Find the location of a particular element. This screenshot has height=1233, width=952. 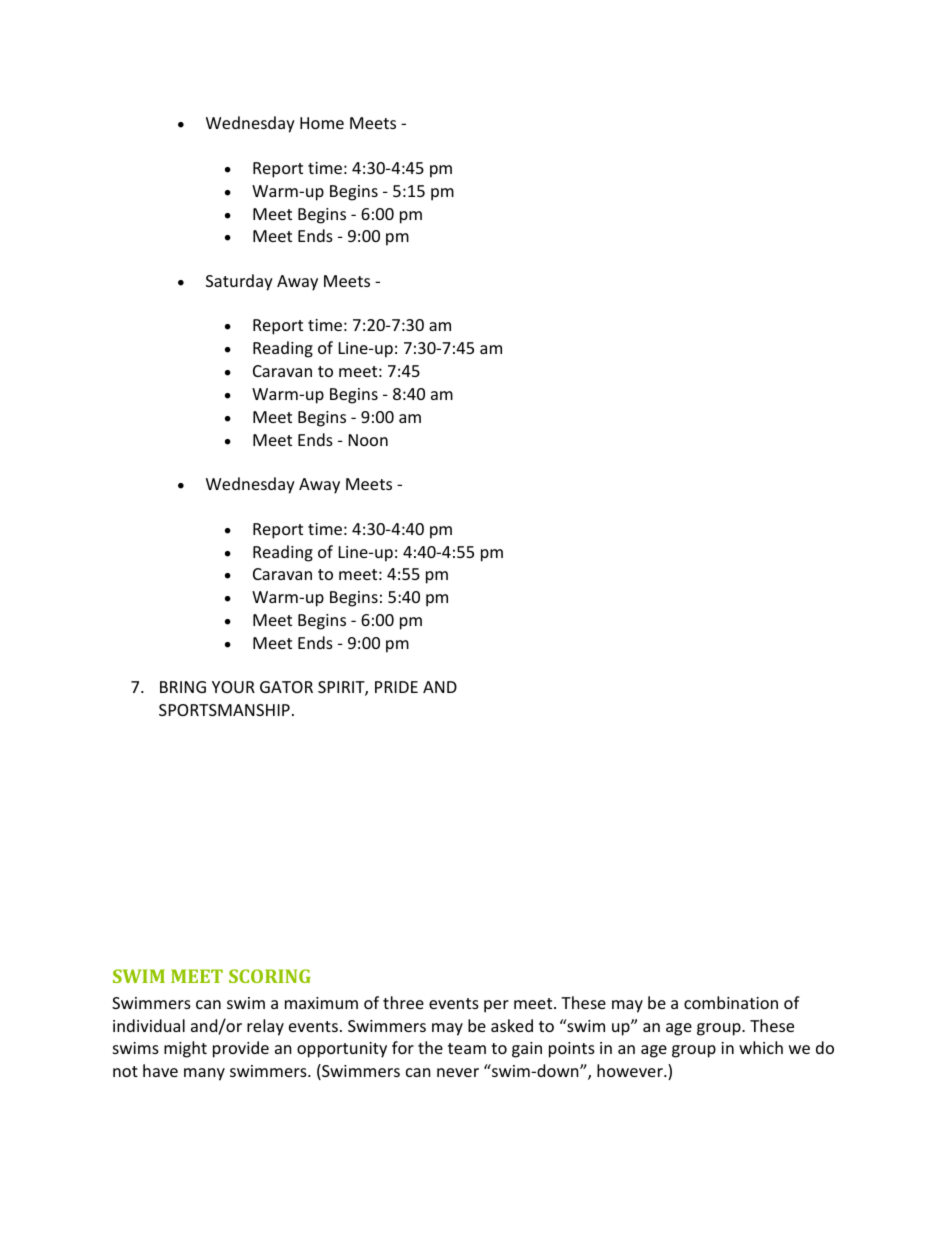

SCORING is located at coordinates (270, 976).
